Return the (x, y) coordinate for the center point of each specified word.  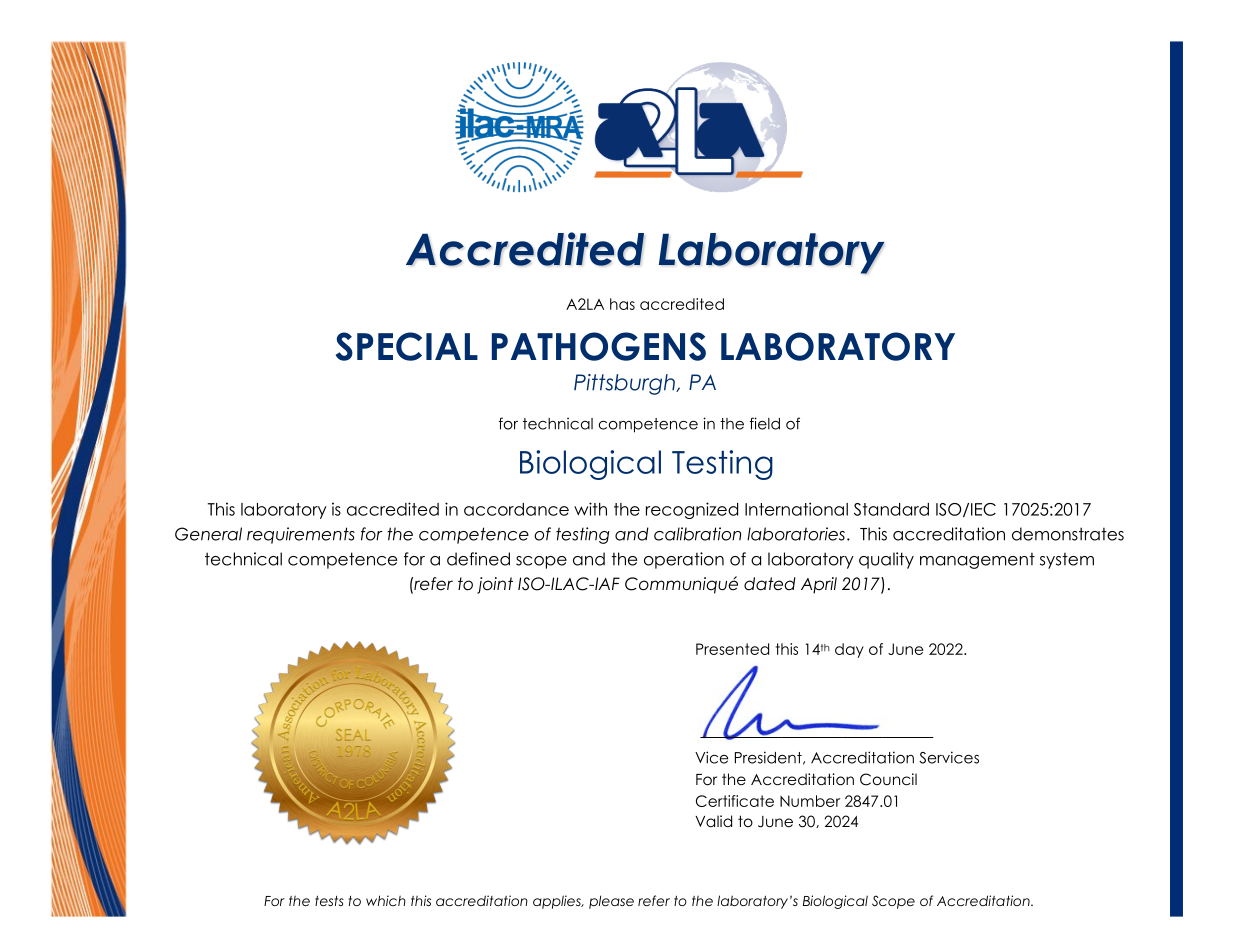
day (849, 650)
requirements (301, 535)
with (590, 509)
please (611, 902)
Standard (891, 509)
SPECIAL (407, 346)
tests (329, 900)
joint (495, 585)
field (765, 423)
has (622, 304)
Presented (732, 649)
